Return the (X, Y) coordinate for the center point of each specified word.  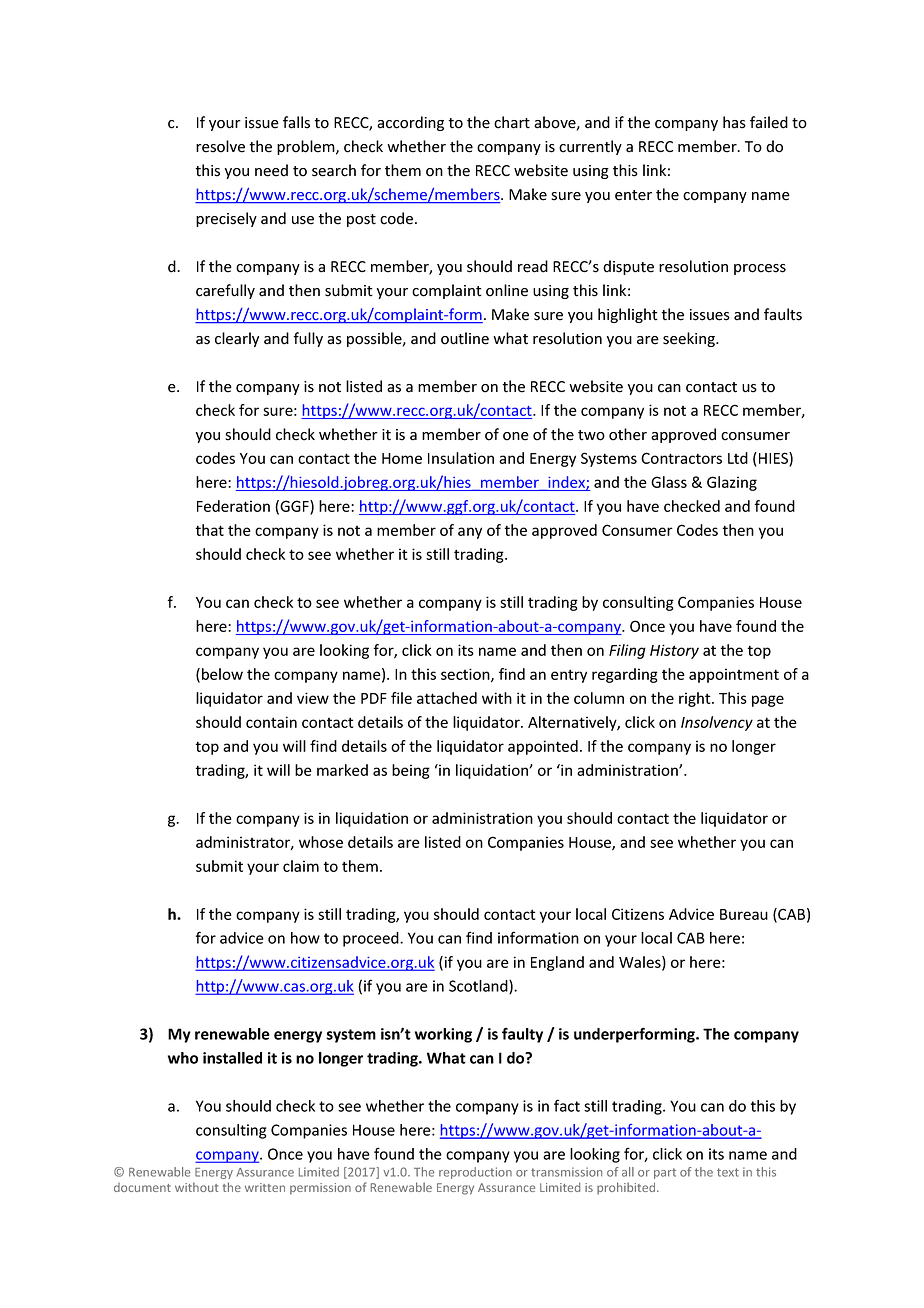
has (734, 122)
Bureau (744, 914)
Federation (233, 506)
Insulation (461, 458)
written (265, 1187)
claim (301, 866)
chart (512, 122)
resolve (220, 146)
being (411, 771)
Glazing (732, 483)
